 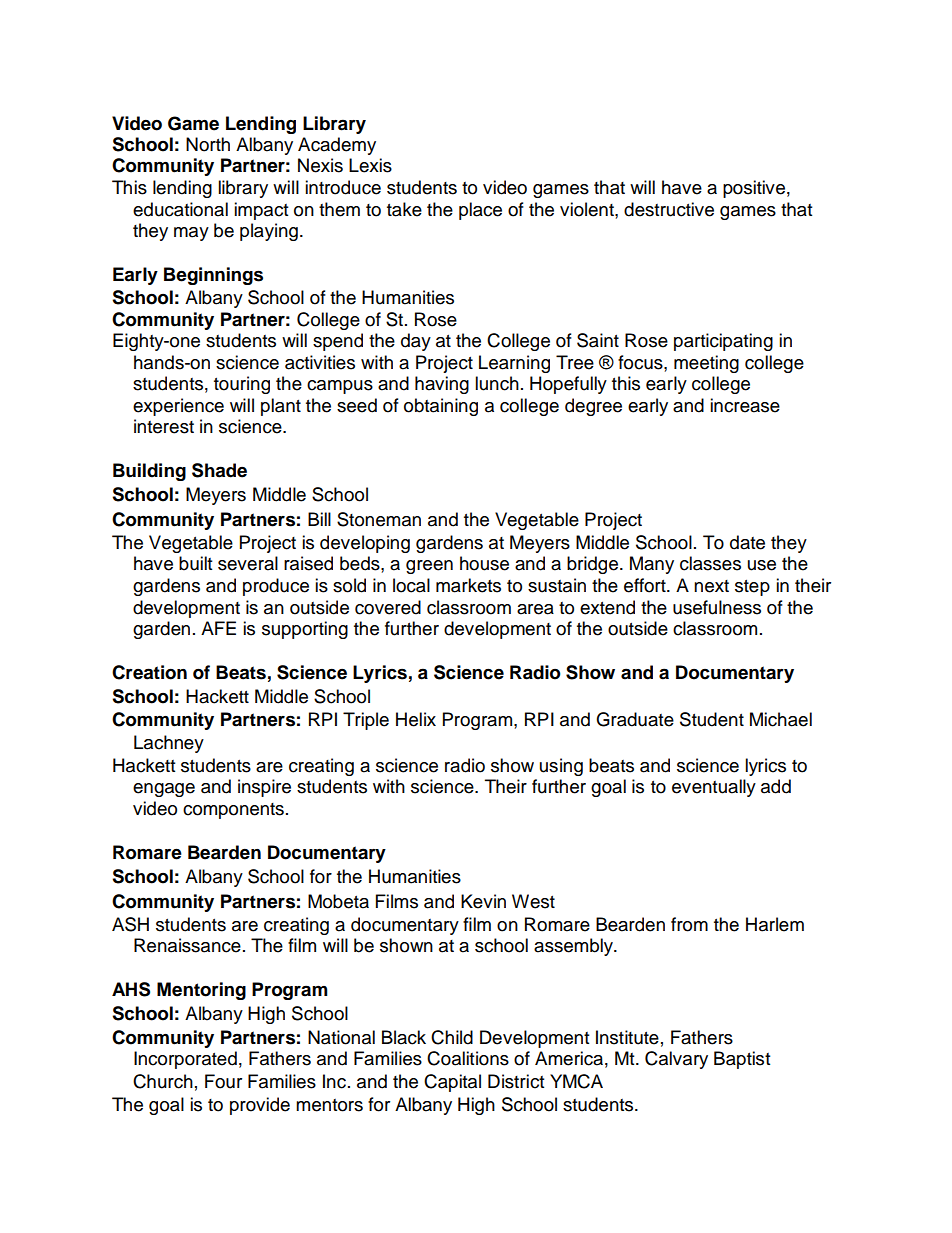 I want to click on experience, so click(x=178, y=407).
